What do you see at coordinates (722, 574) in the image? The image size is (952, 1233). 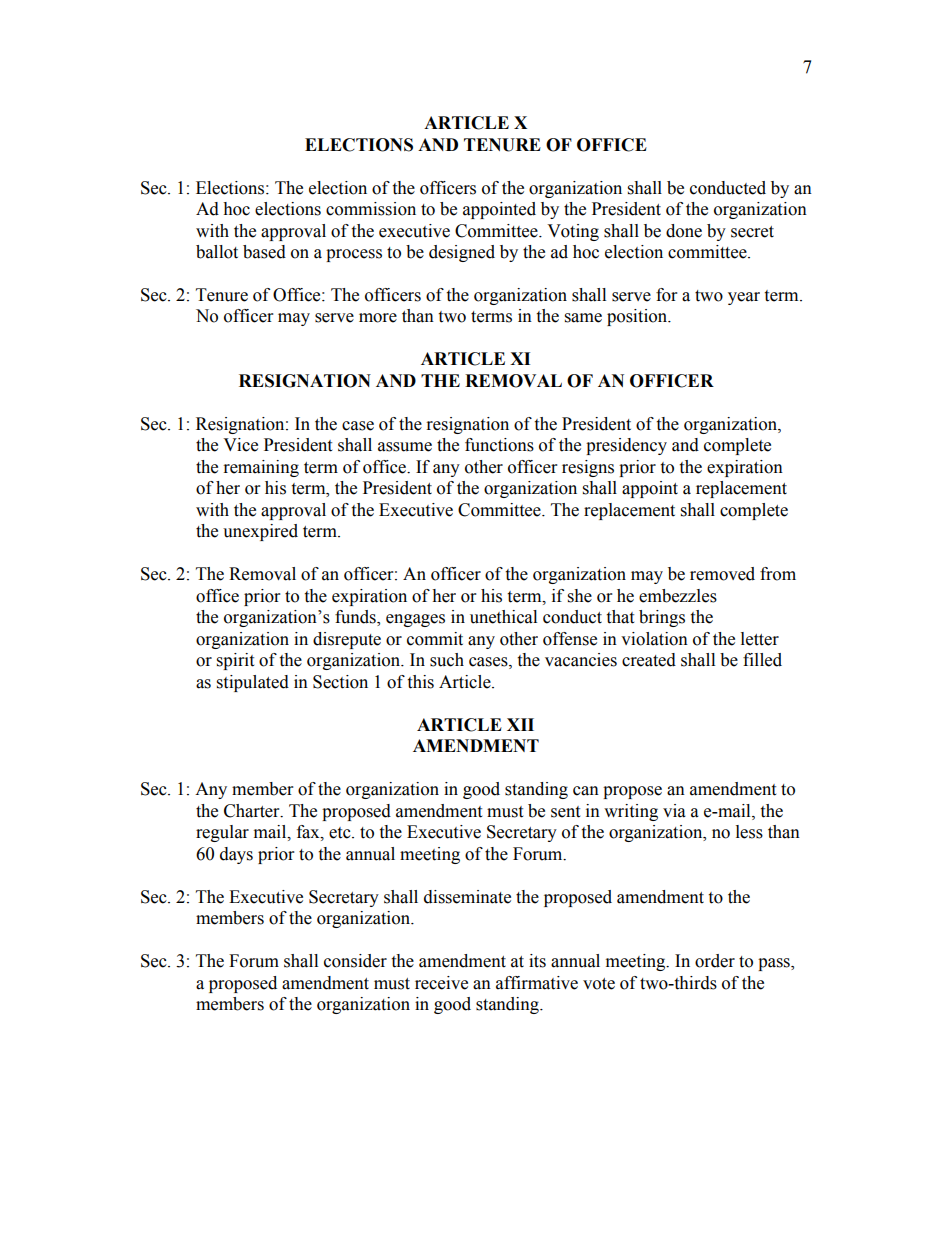 I see `removed` at bounding box center [722, 574].
